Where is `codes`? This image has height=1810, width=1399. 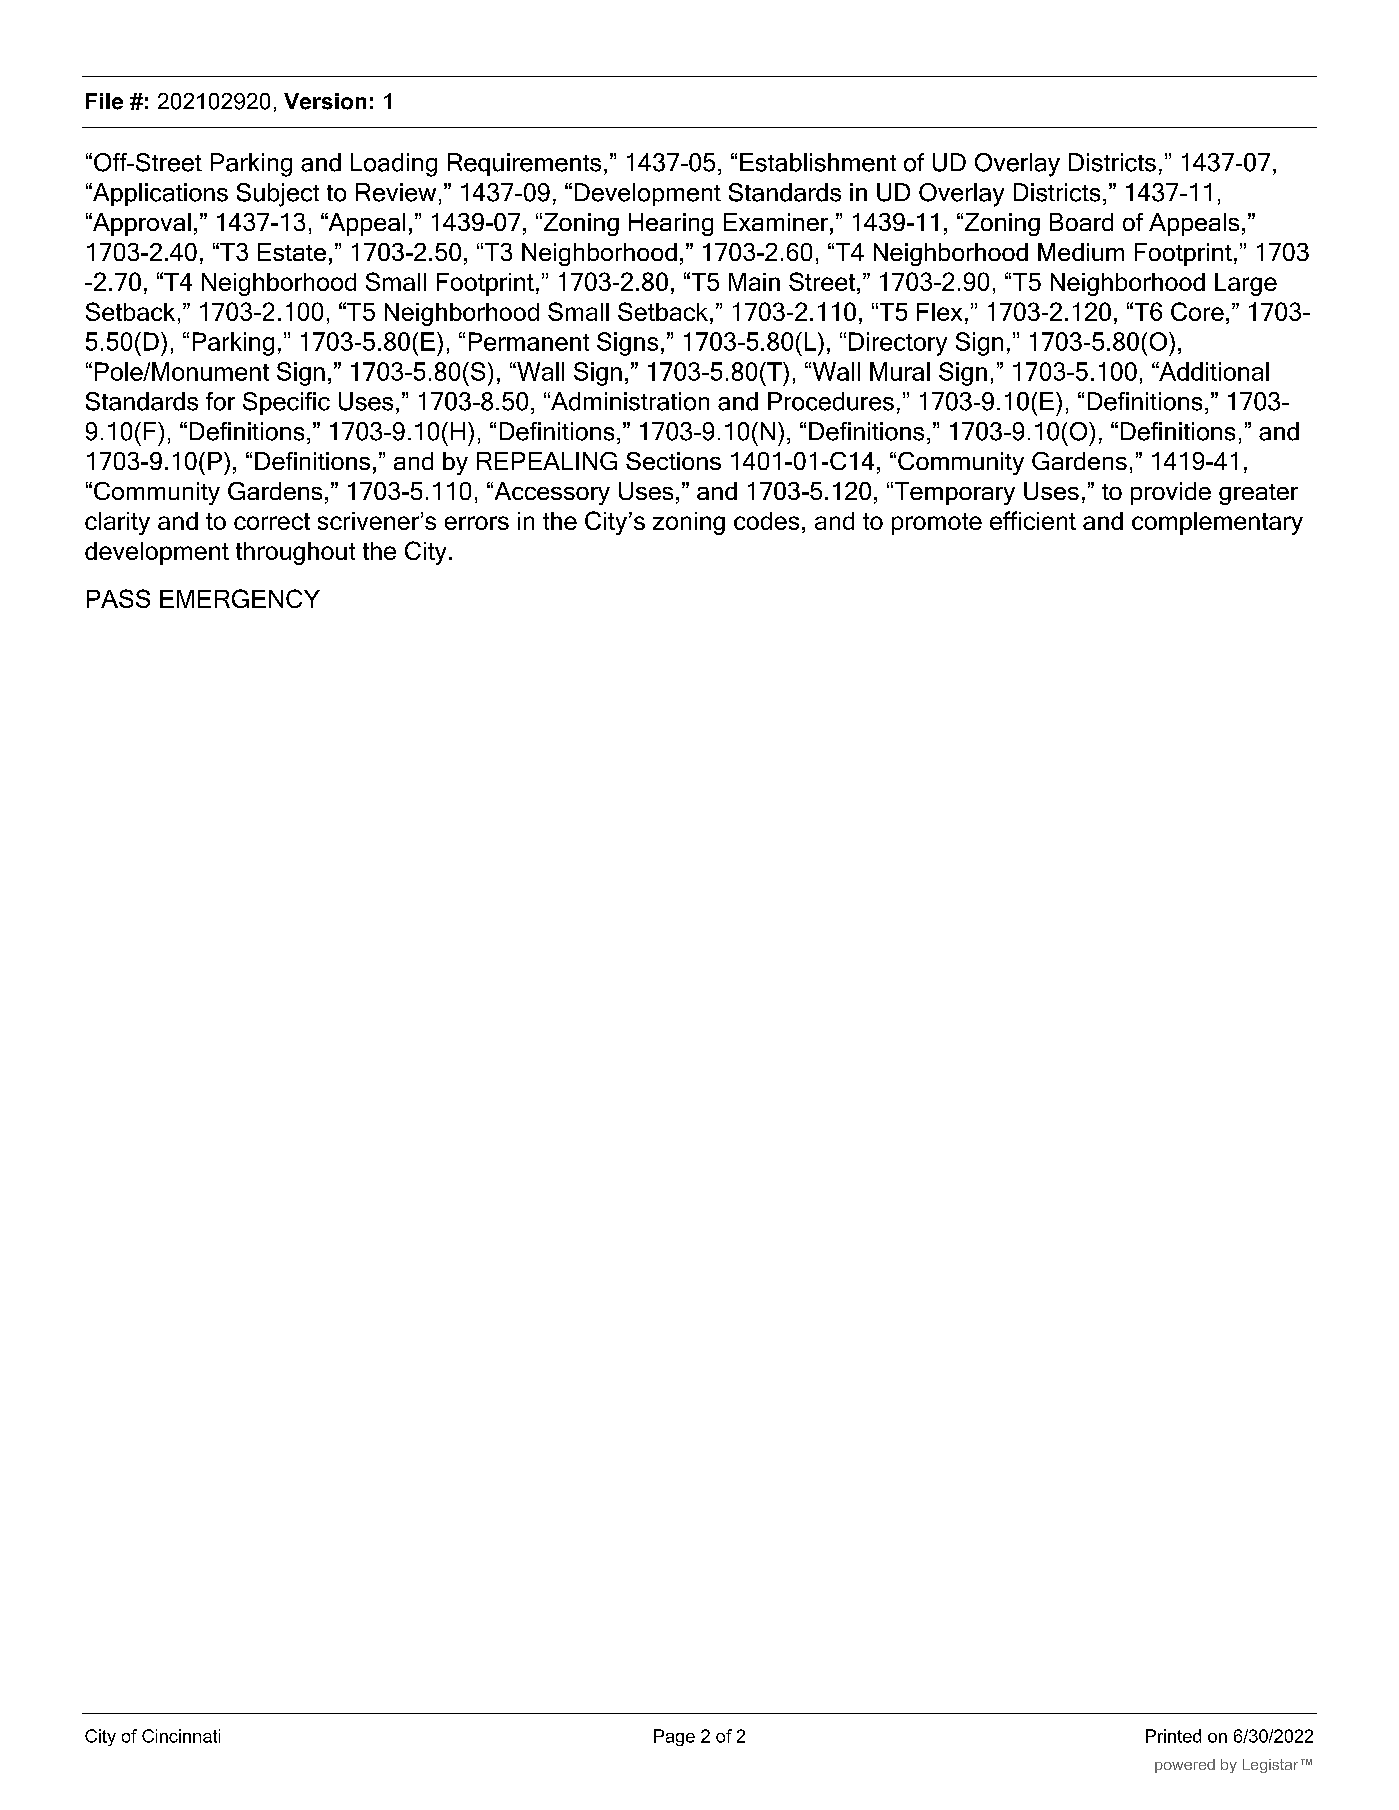 codes is located at coordinates (766, 521).
